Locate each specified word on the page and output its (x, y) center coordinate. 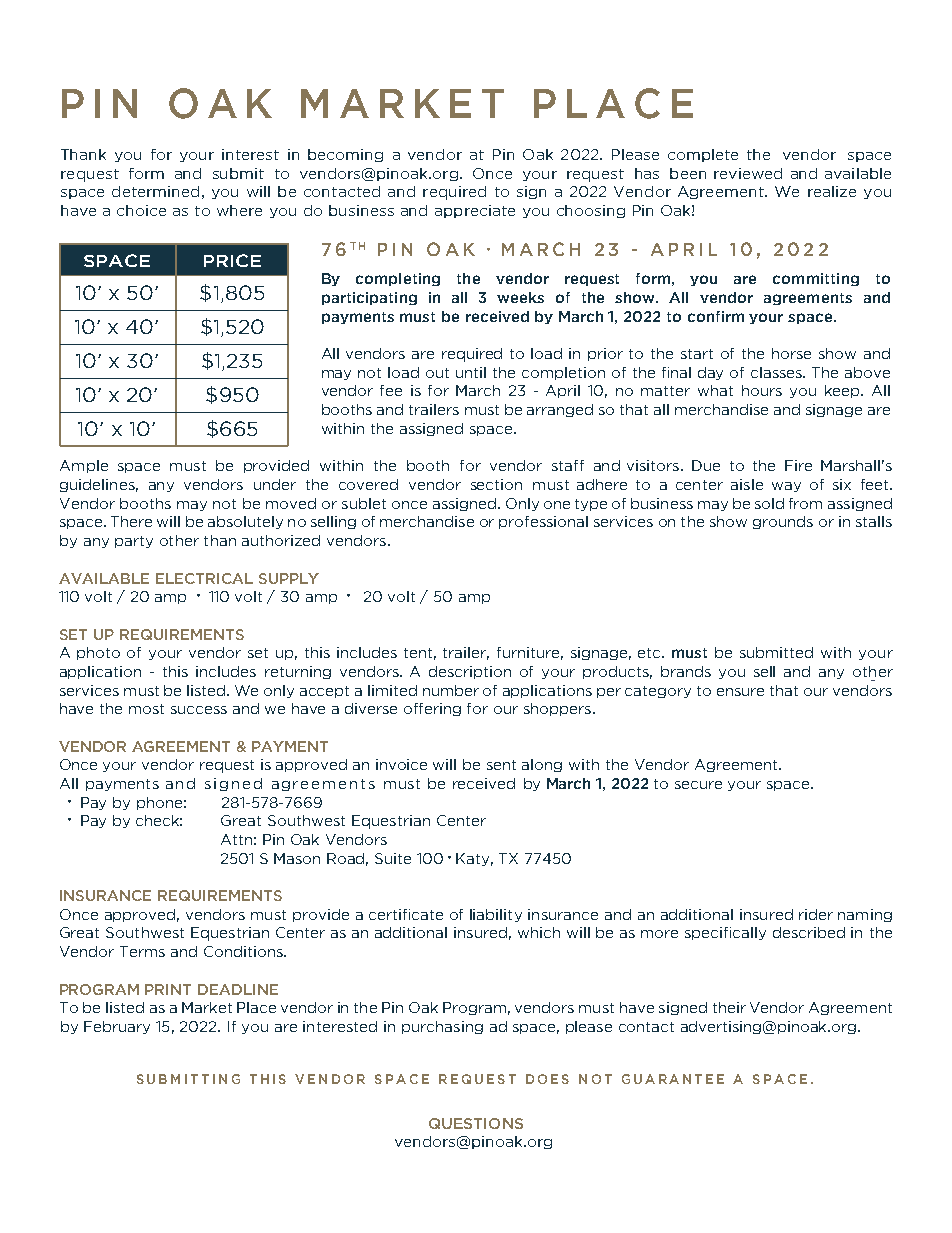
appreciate (475, 211)
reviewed (748, 173)
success (199, 710)
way (786, 487)
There (131, 521)
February (117, 1027)
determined (155, 191)
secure (698, 785)
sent (501, 765)
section (496, 484)
